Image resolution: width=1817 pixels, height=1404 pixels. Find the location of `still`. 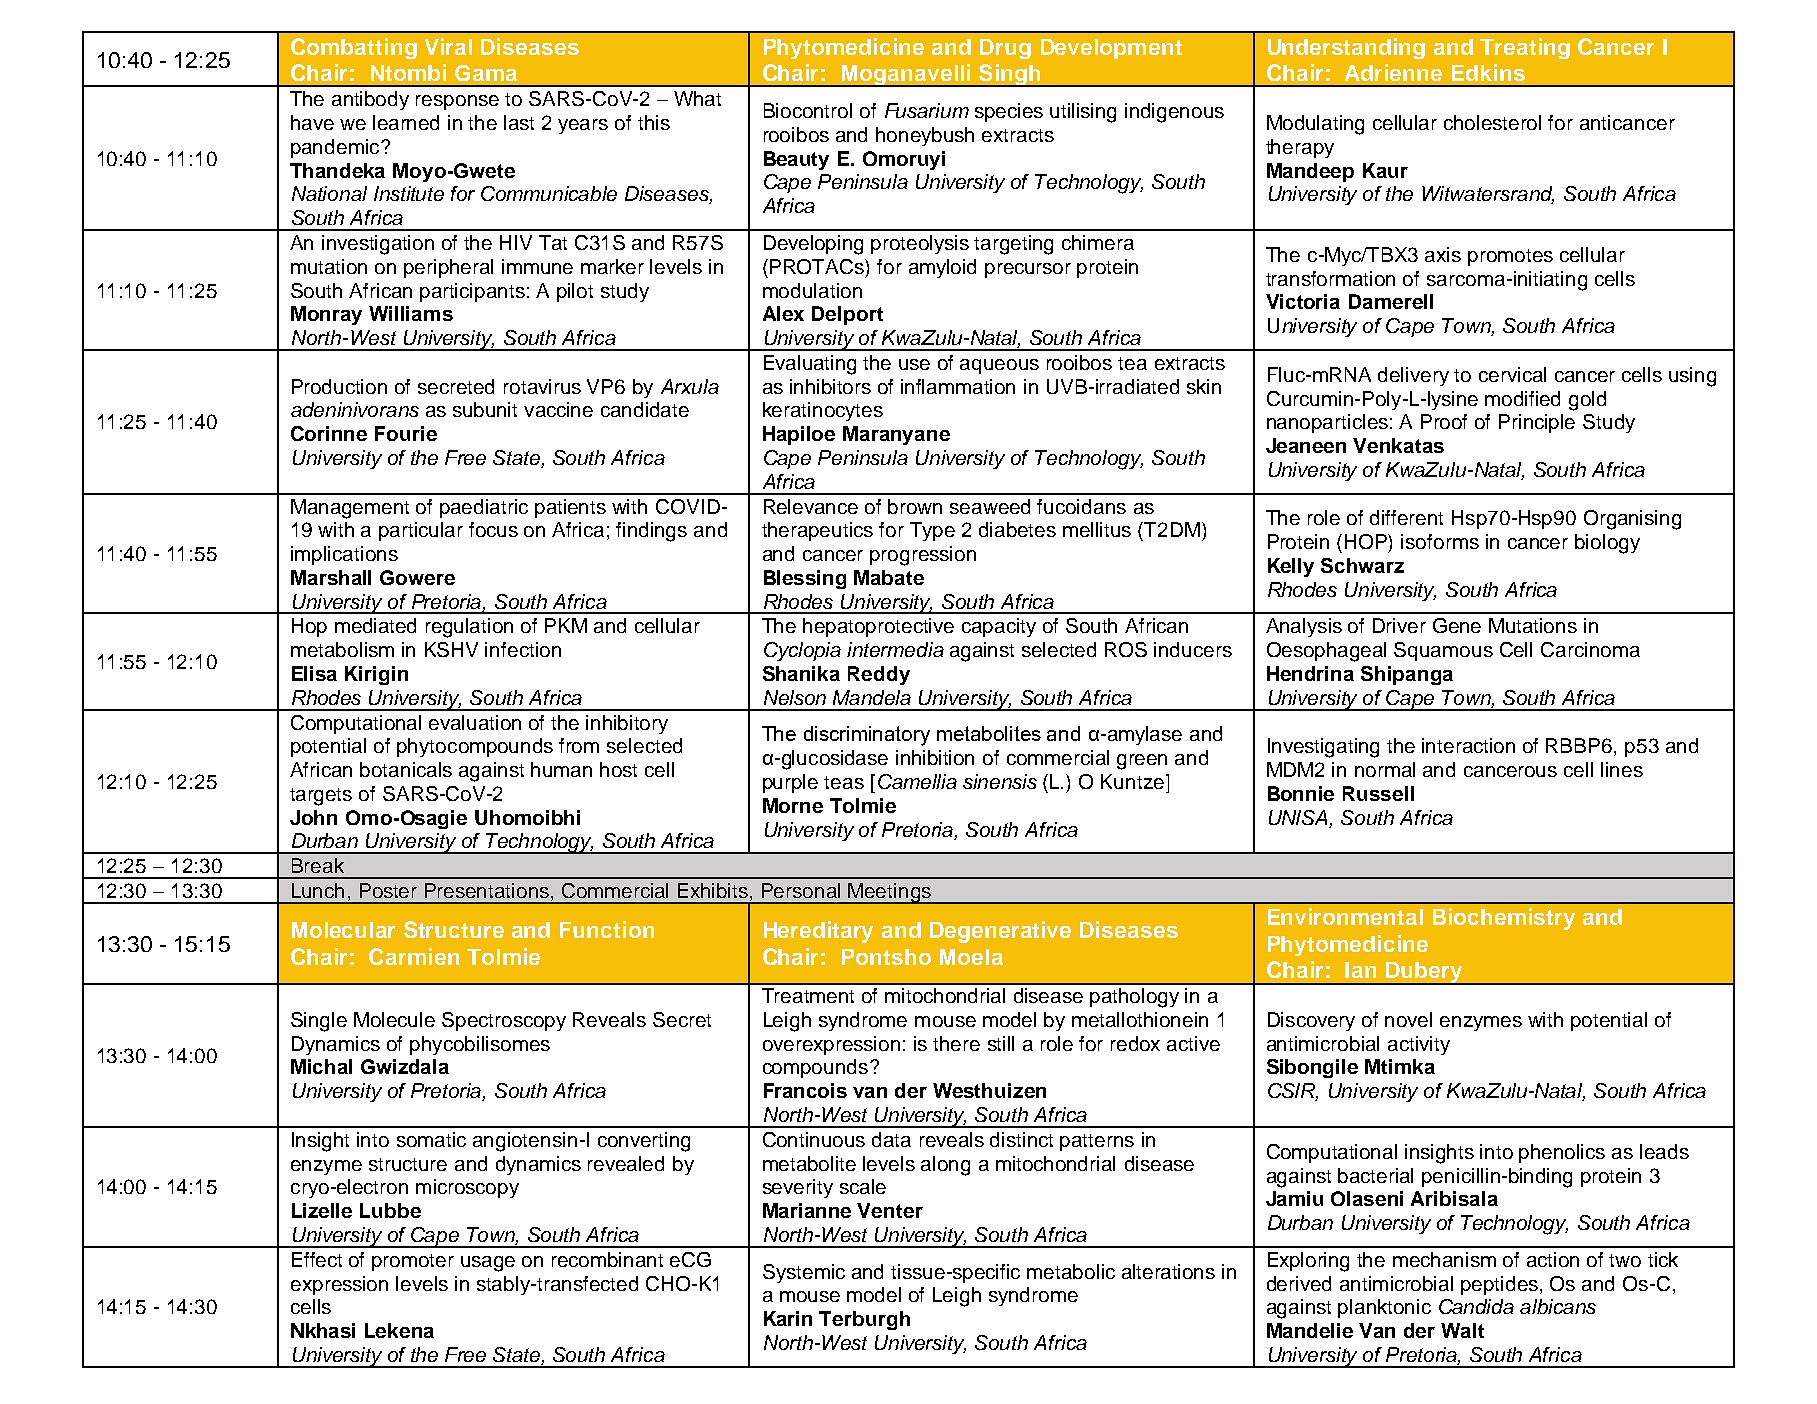

still is located at coordinates (1001, 1043).
